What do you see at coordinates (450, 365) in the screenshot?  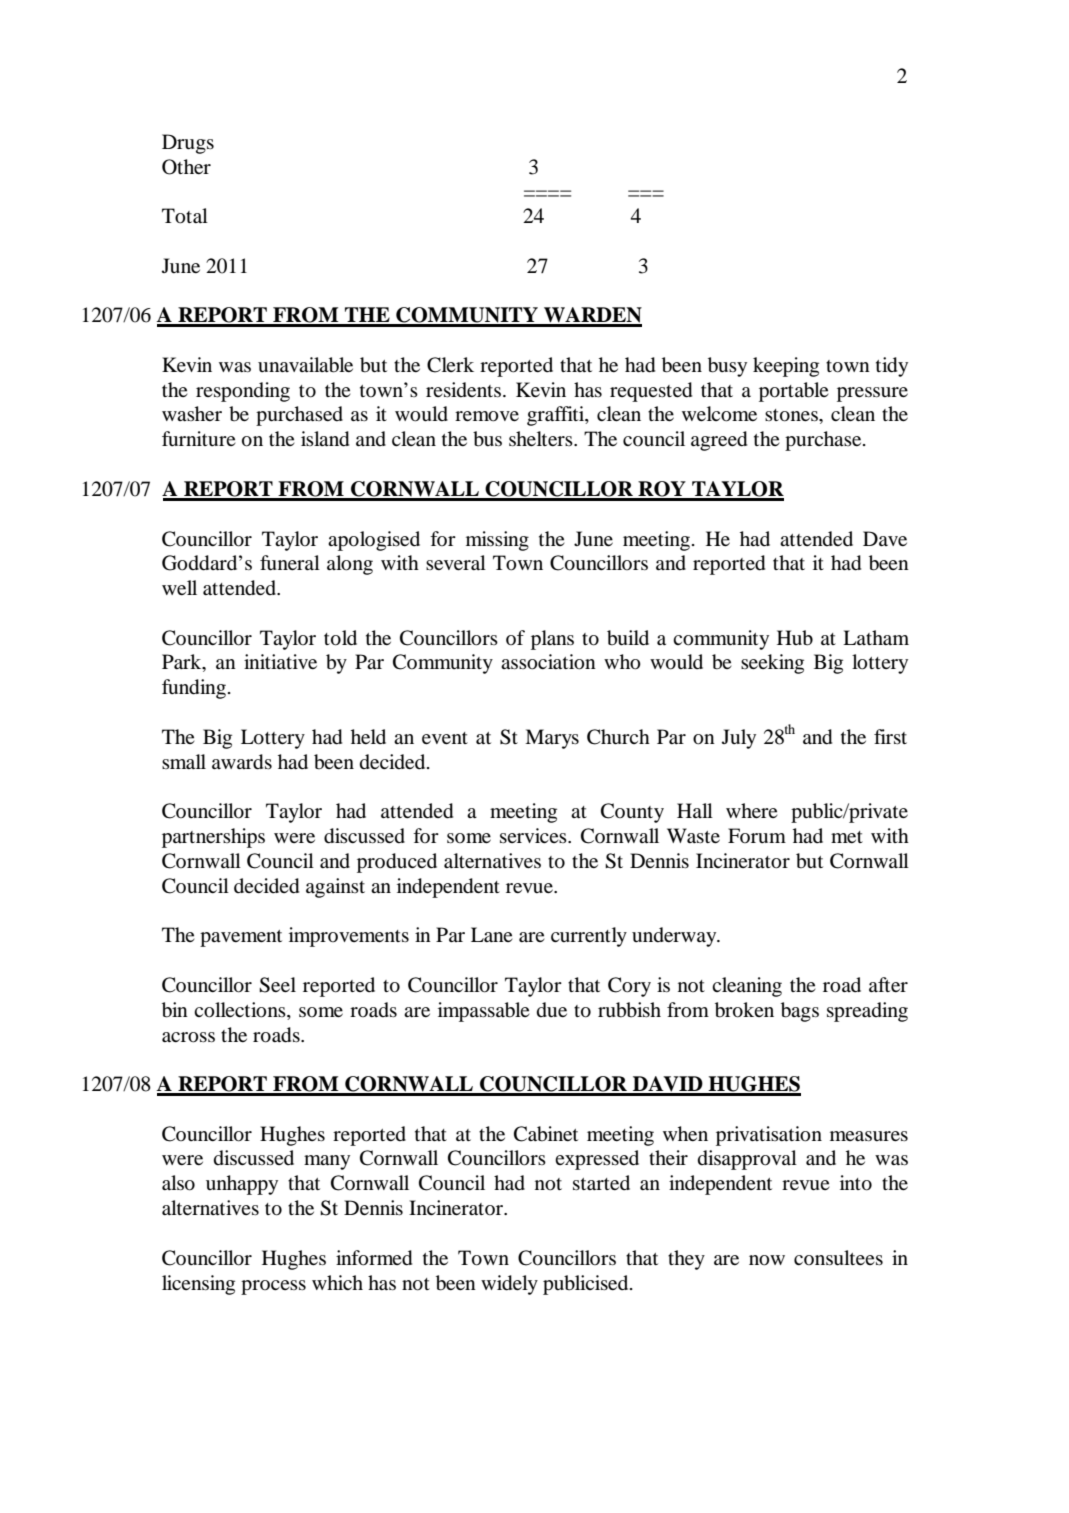 I see `Clerk` at bounding box center [450, 365].
